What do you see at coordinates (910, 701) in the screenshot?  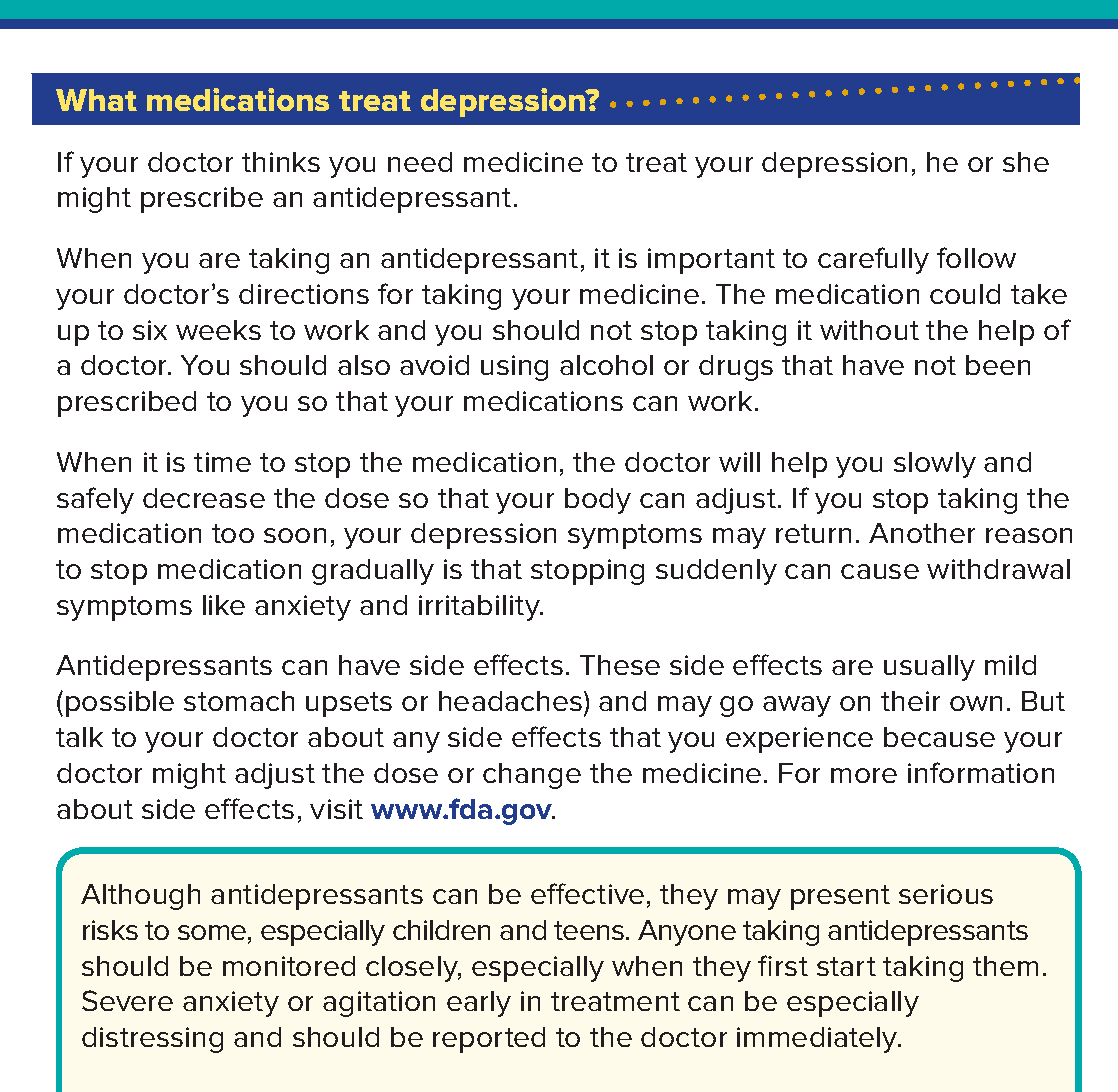 I see `their` at bounding box center [910, 701].
